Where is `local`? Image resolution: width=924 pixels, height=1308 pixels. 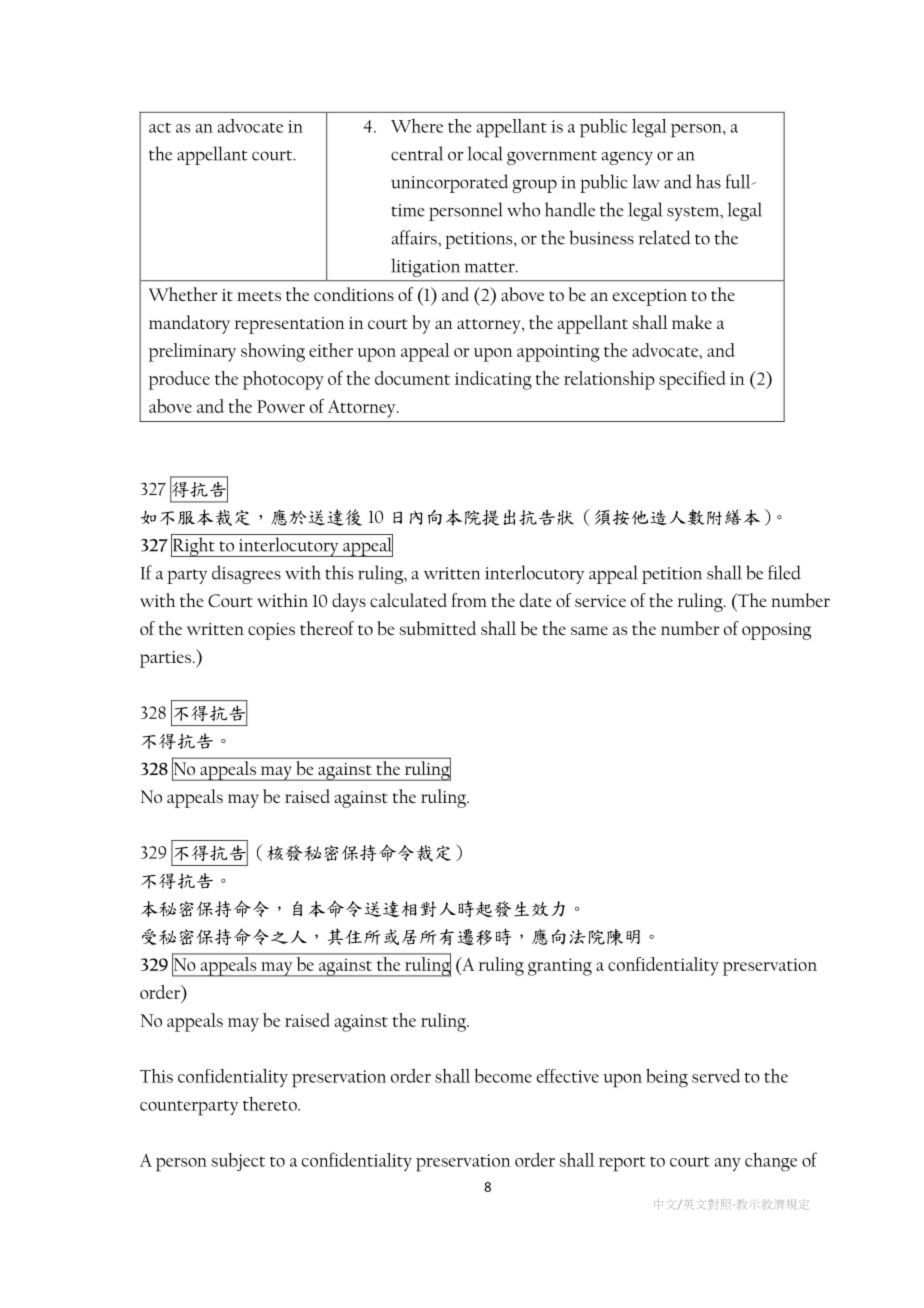
local is located at coordinates (485, 153).
